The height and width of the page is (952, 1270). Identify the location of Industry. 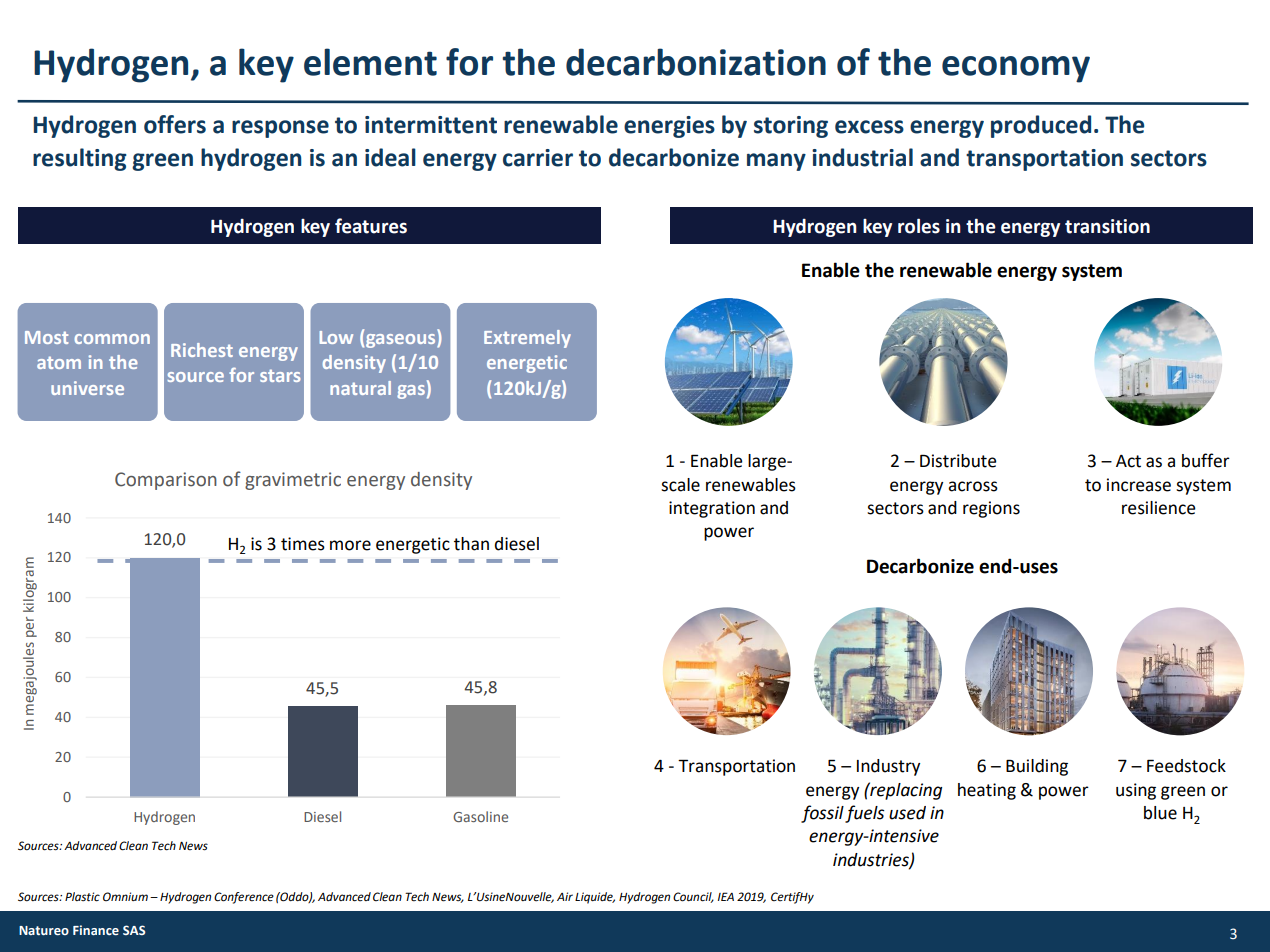
(888, 767).
